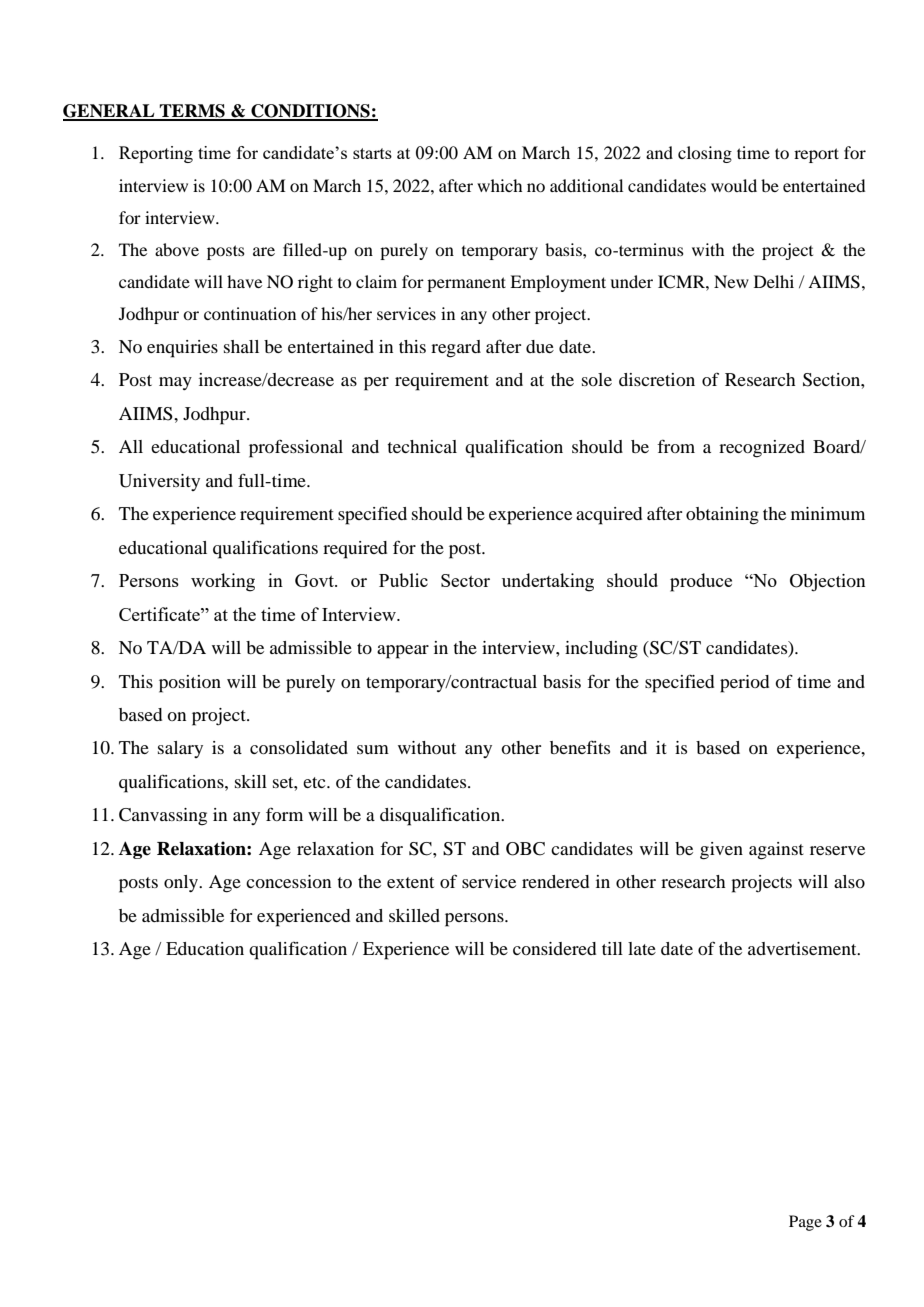  Describe the element at coordinates (499, 185) in the document. I see `which` at that location.
